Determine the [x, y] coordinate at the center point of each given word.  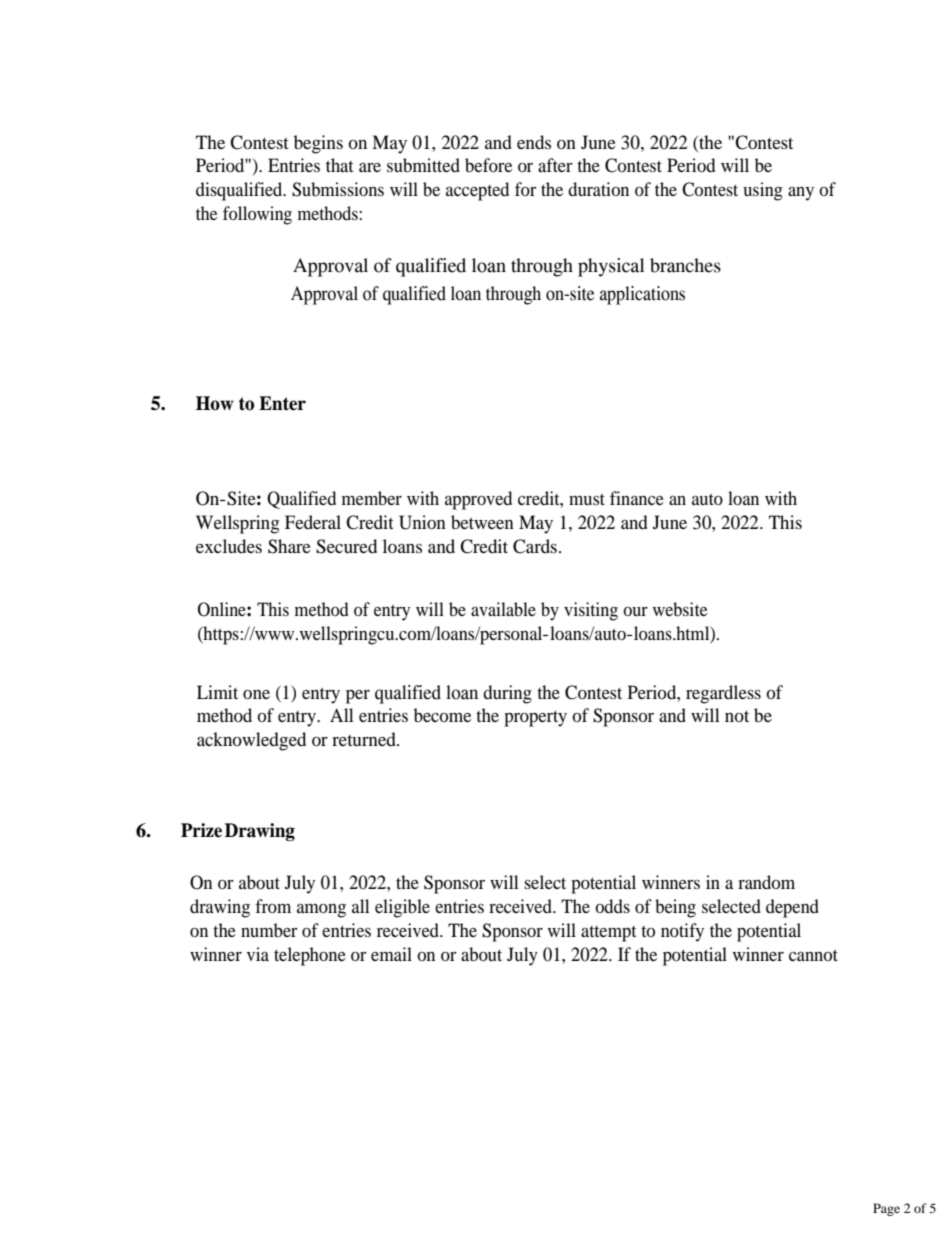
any [801, 194]
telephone [310, 956]
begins [318, 144]
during [507, 694]
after [555, 165]
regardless [723, 694]
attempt [608, 934]
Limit [217, 692]
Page [886, 1209]
